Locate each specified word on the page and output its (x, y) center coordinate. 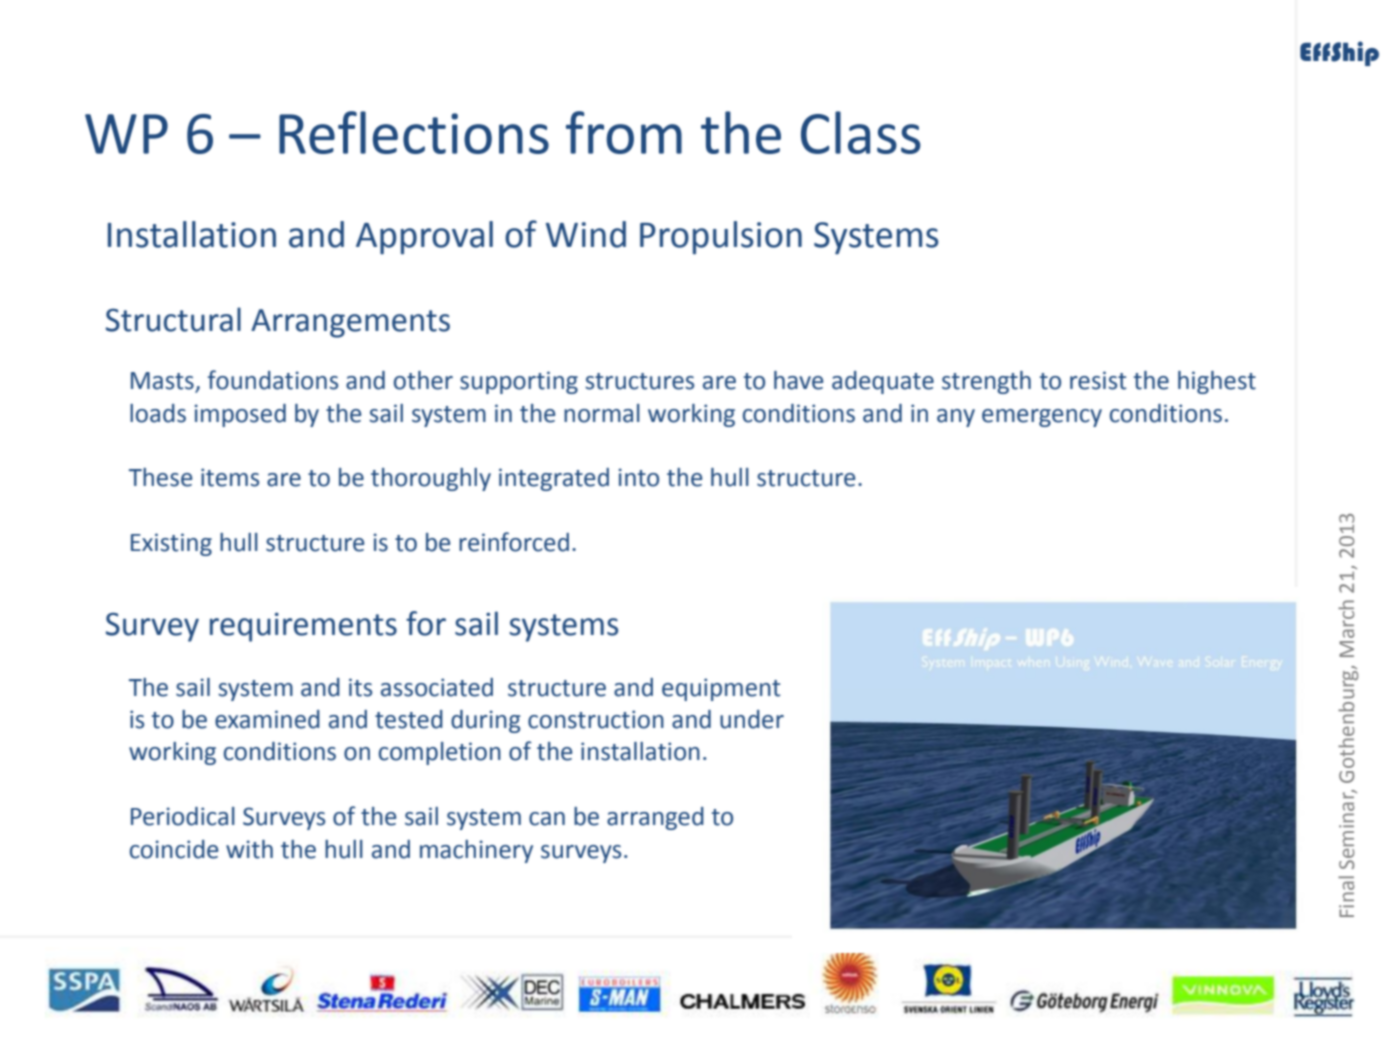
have (798, 380)
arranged (655, 818)
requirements (303, 627)
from (624, 132)
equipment (721, 689)
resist (1098, 380)
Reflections (414, 132)
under (752, 719)
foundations (273, 380)
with (249, 849)
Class (861, 132)
